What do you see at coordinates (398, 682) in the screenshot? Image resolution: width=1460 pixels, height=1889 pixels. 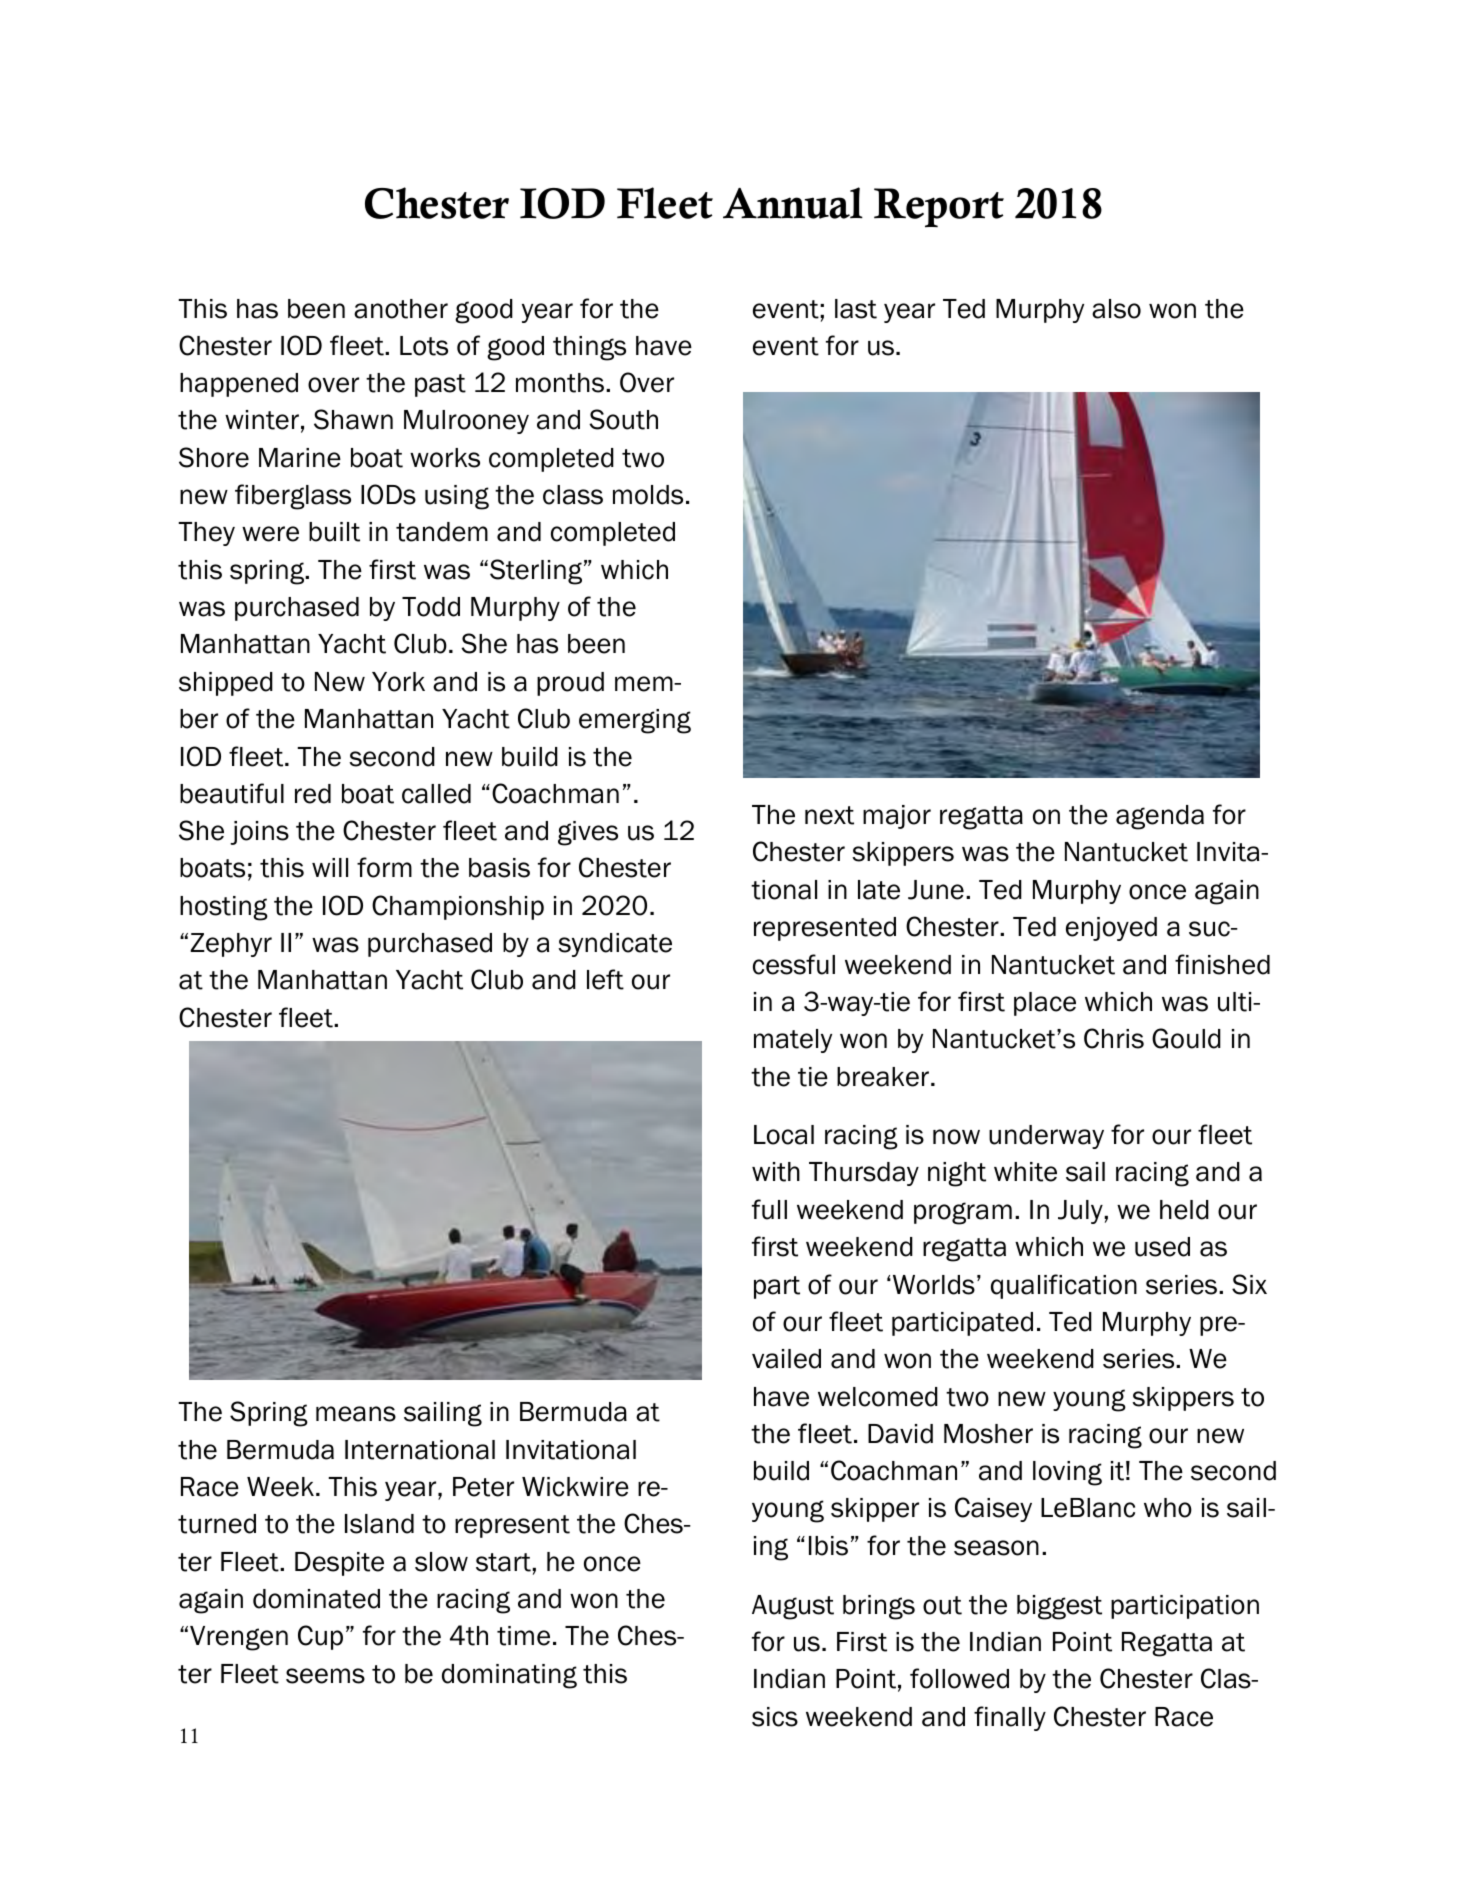 I see `York` at bounding box center [398, 682].
